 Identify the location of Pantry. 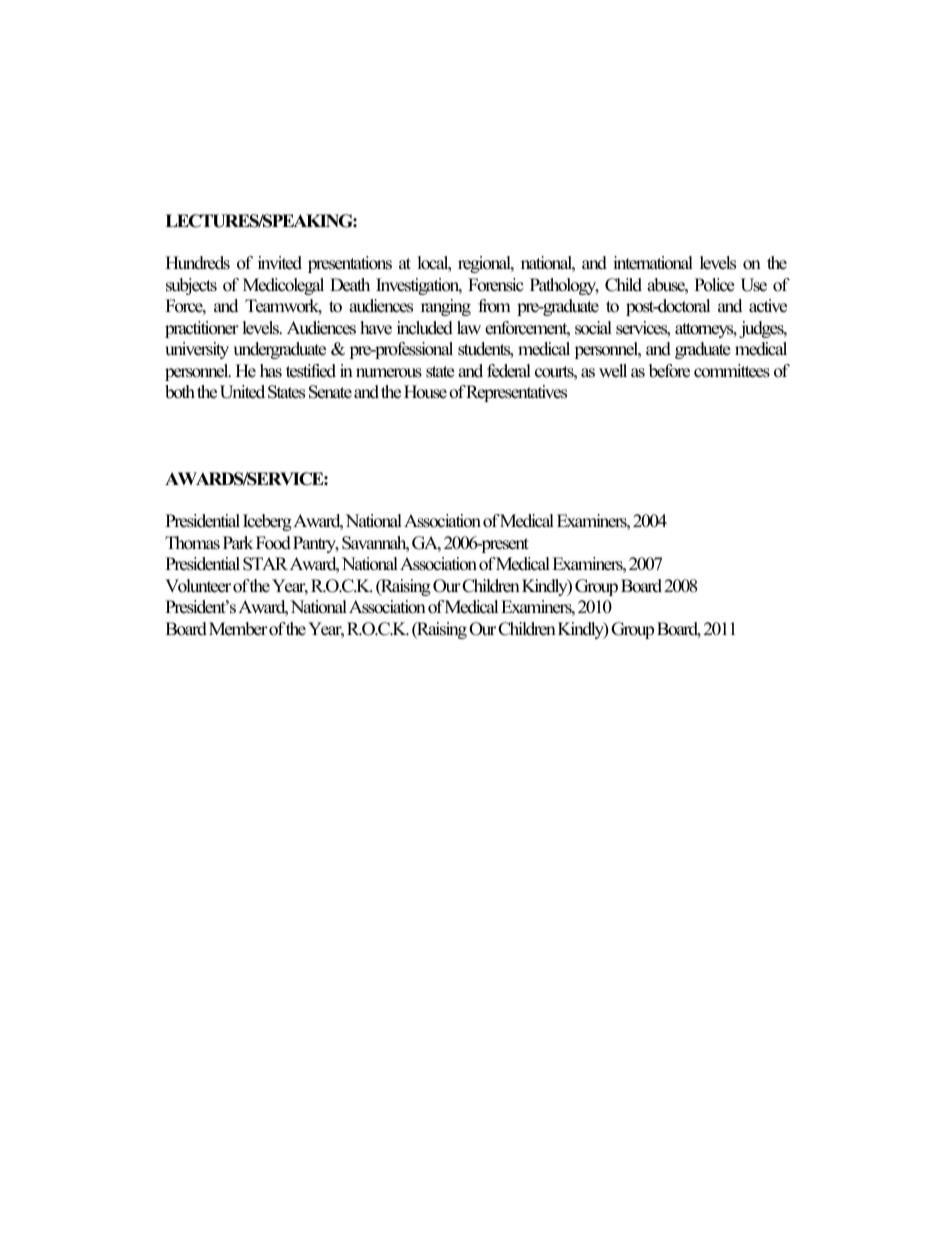
(316, 544).
